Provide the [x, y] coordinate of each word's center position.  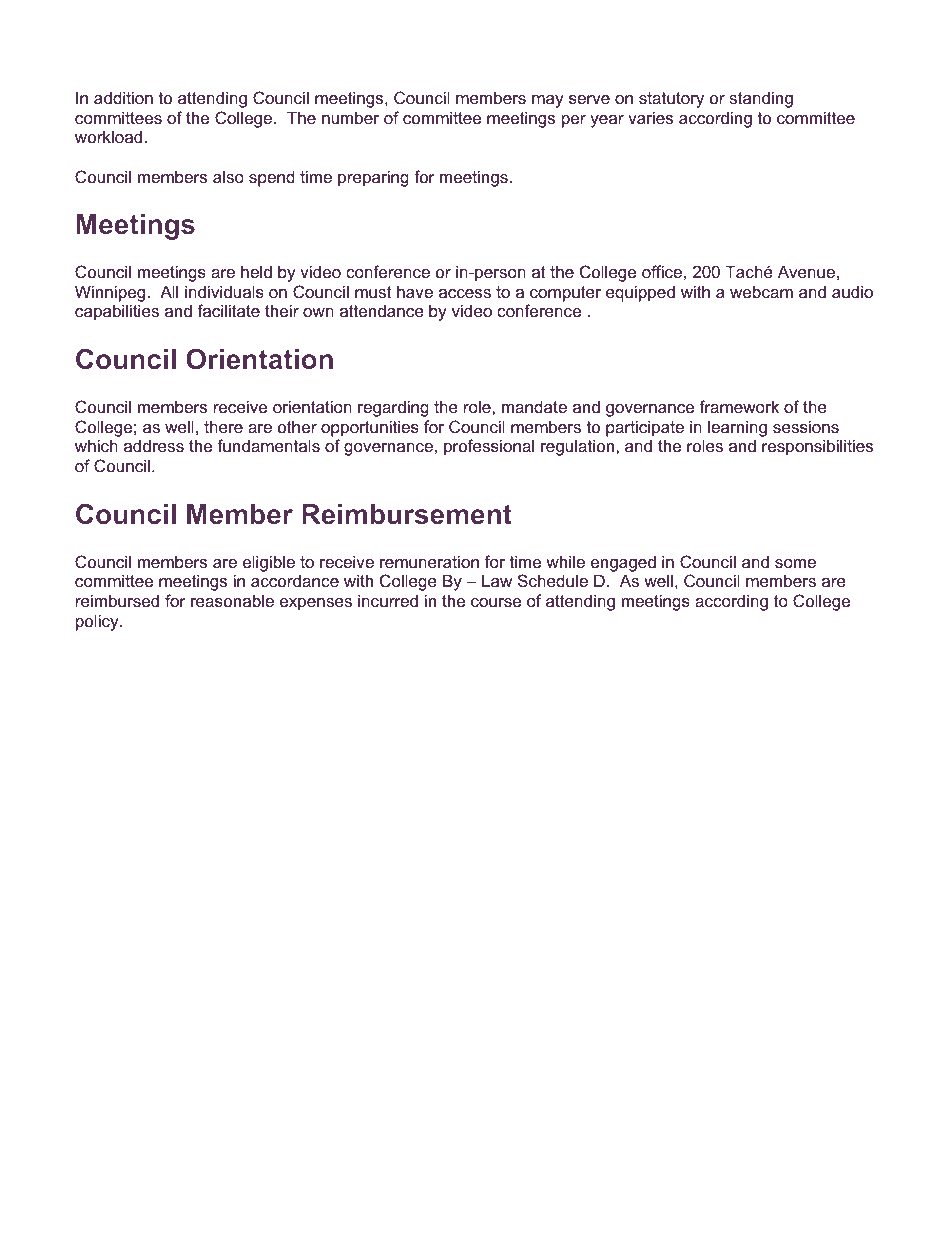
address [154, 445]
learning [737, 428]
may [548, 101]
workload [110, 136]
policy [98, 622]
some [795, 563]
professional [489, 447]
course [496, 602]
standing [761, 99]
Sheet [195, 1150]
